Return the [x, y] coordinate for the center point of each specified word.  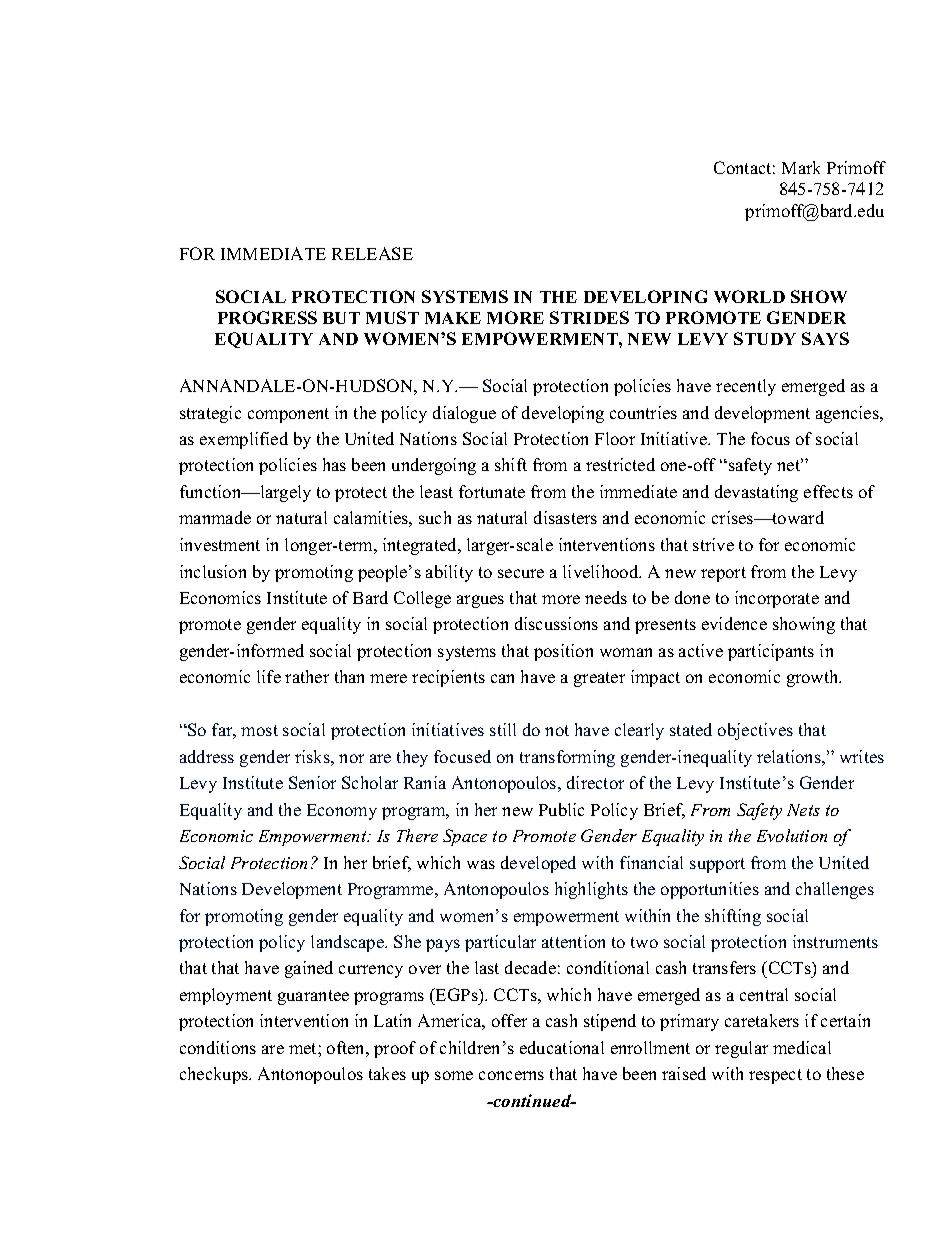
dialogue [464, 414]
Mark [801, 167]
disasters [565, 517]
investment [220, 544]
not [557, 730]
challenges [835, 890]
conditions [218, 1047]
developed [538, 864]
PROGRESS [267, 317]
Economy [342, 812]
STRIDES [589, 317]
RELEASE [372, 253]
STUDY [765, 338]
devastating [756, 493]
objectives [755, 731]
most [259, 730]
